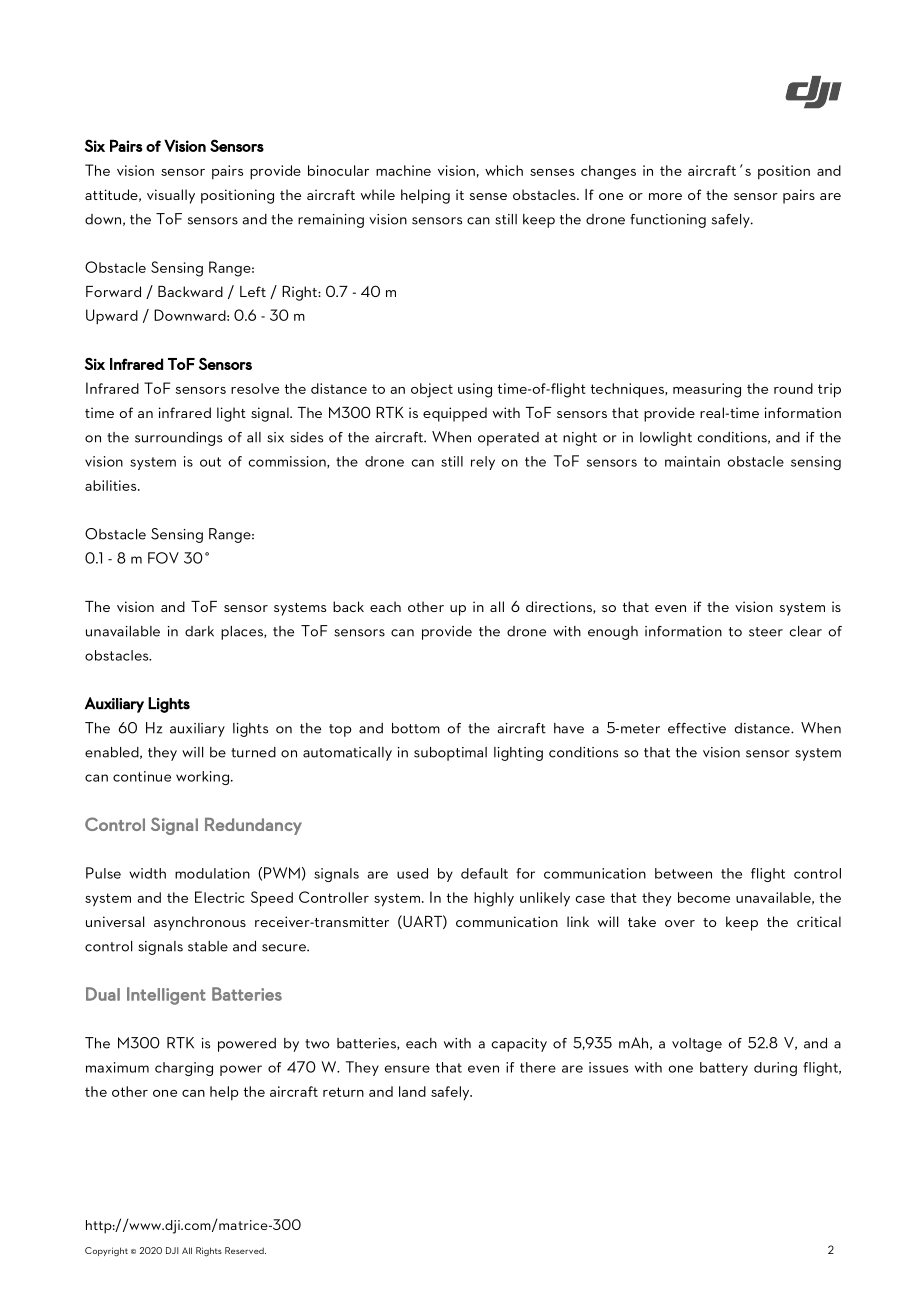  Describe the element at coordinates (692, 461) in the screenshot. I see `maintain` at that location.
